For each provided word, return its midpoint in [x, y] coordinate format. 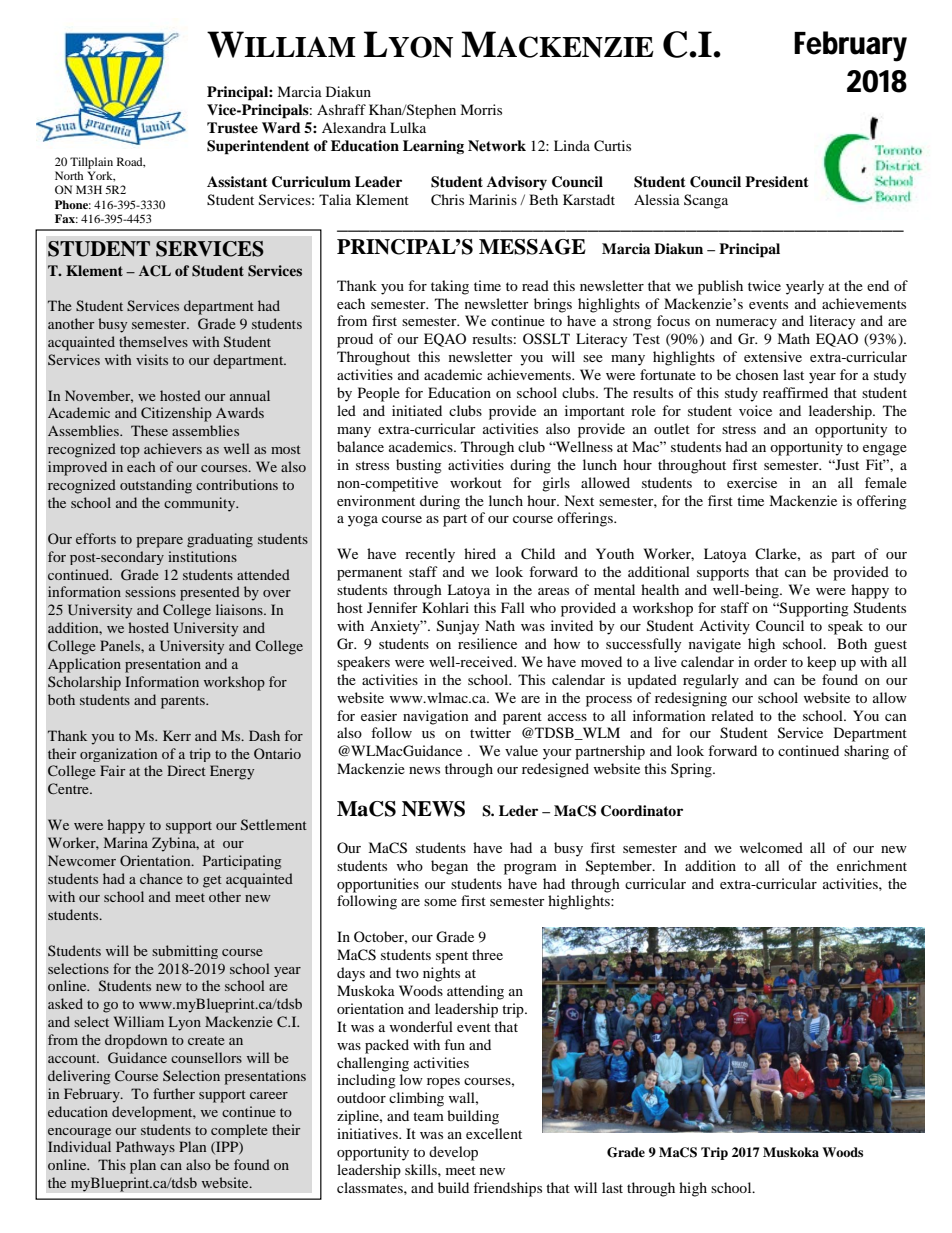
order [770, 661]
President [777, 181]
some [440, 902]
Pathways [145, 1148]
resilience [487, 643]
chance [161, 878]
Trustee [232, 128]
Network [497, 146]
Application [84, 665]
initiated [417, 410]
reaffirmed [795, 392]
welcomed [771, 847]
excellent [494, 1133]
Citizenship [176, 414]
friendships [507, 1189]
